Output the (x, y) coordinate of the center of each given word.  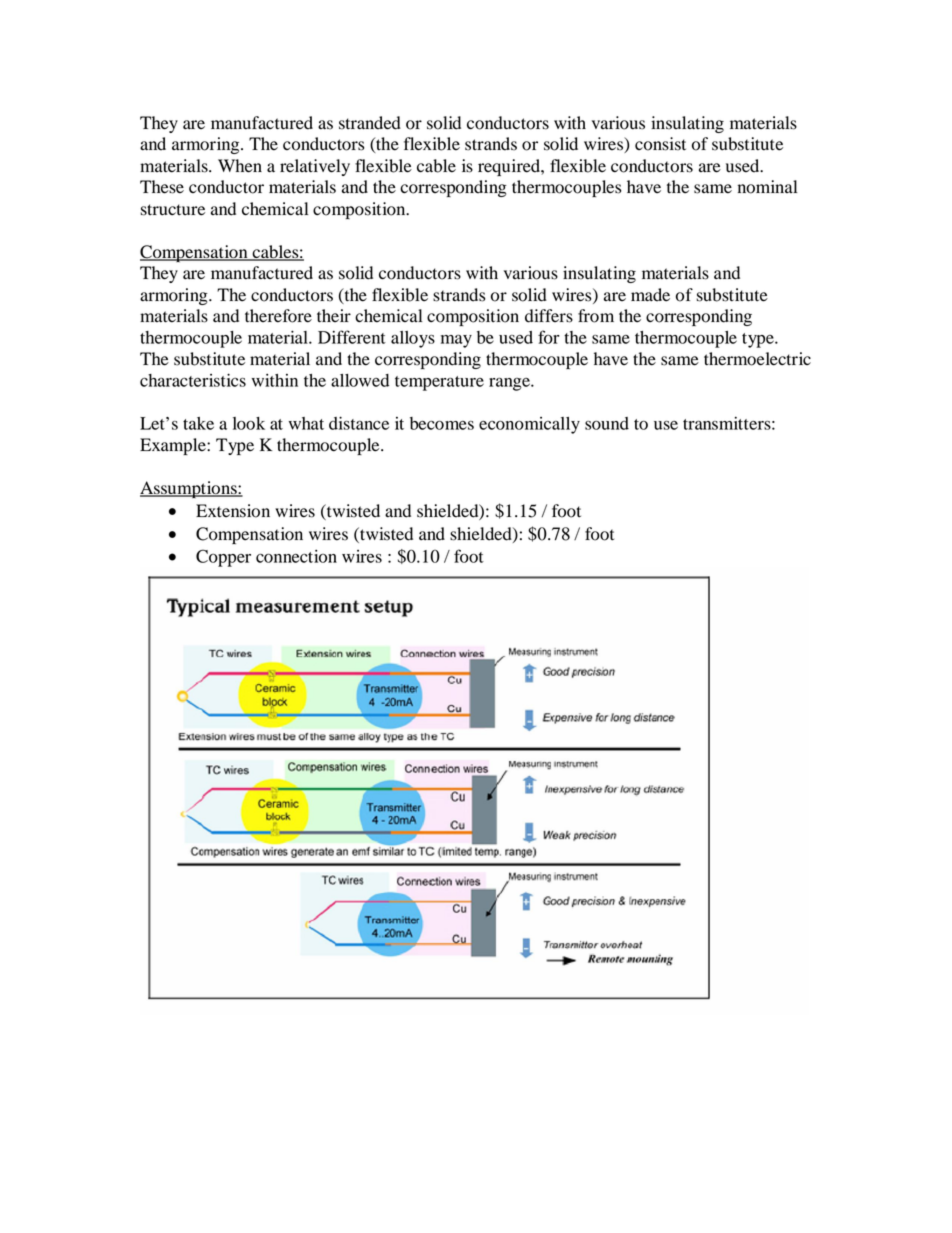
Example (174, 446)
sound (607, 423)
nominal (767, 187)
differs (549, 316)
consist (660, 144)
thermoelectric (757, 359)
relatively (315, 167)
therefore (278, 316)
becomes (442, 423)
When (240, 166)
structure (173, 210)
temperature (439, 383)
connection (296, 556)
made (650, 295)
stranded (370, 123)
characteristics (193, 380)
